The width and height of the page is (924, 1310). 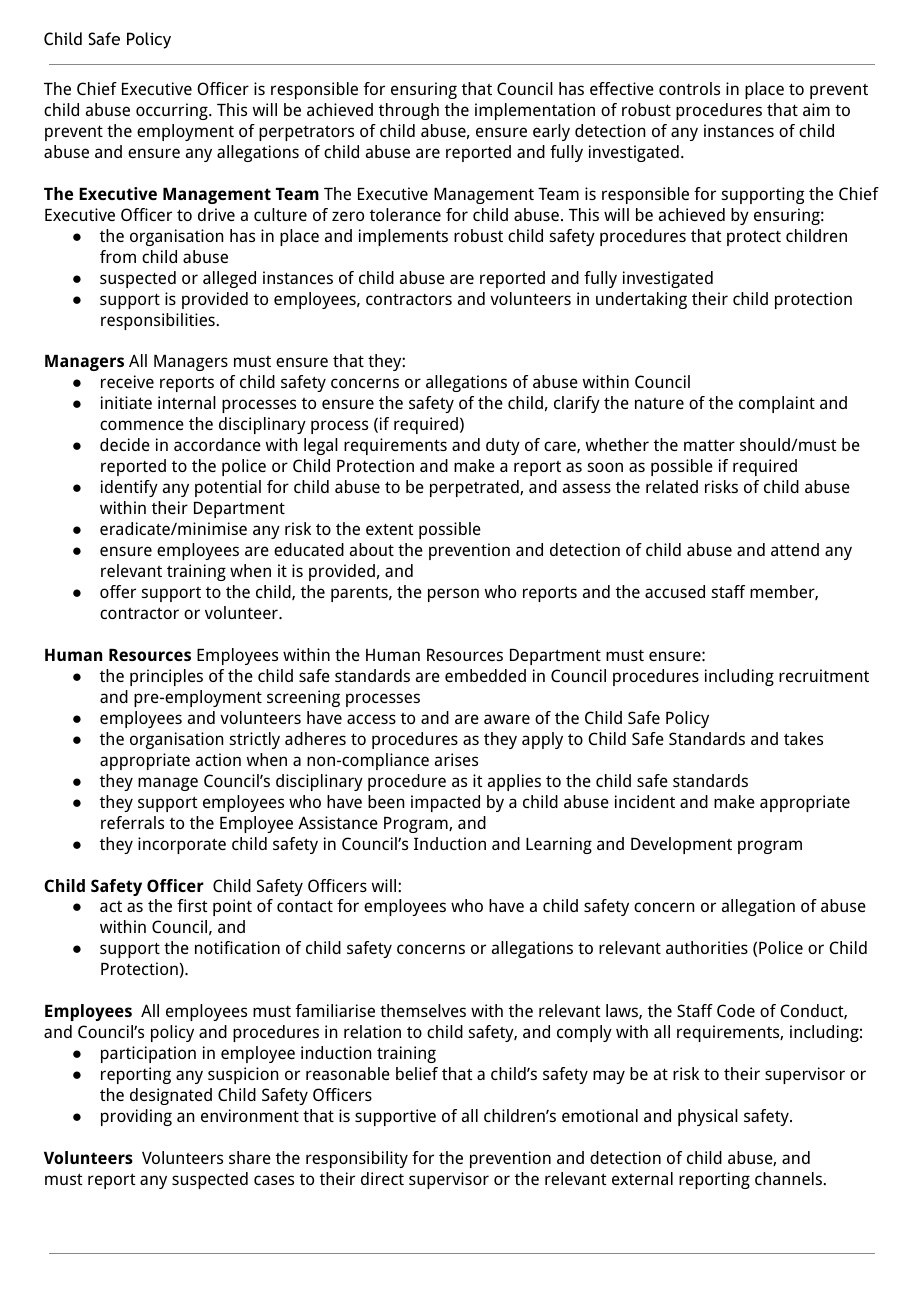 What do you see at coordinates (681, 845) in the page?
I see `Development` at bounding box center [681, 845].
